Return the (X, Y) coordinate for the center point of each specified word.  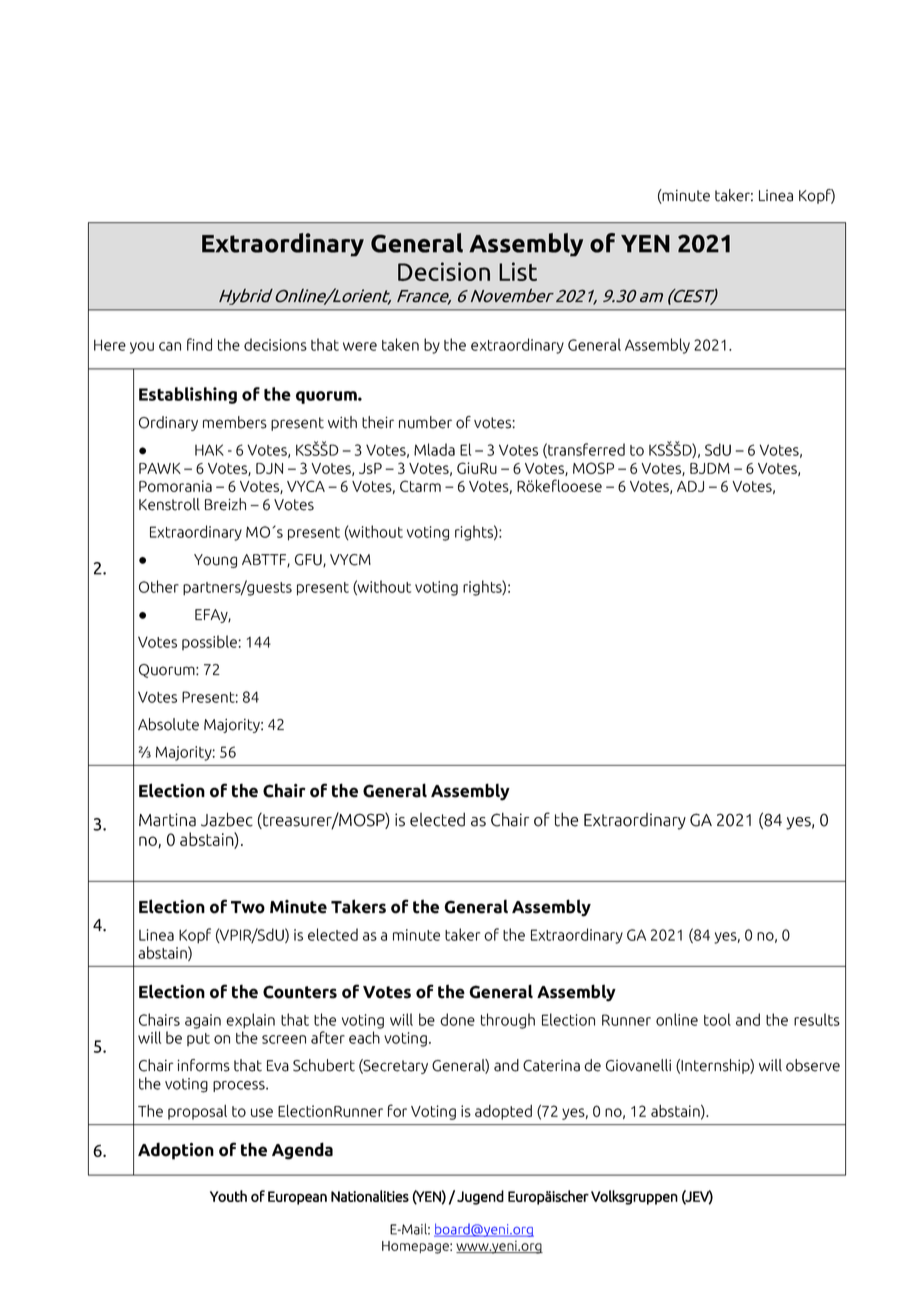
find (199, 344)
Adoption (176, 1151)
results (817, 1019)
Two (248, 907)
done (457, 1019)
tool (717, 1019)
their (378, 422)
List (518, 271)
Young (215, 561)
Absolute (168, 724)
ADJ (690, 486)
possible (209, 642)
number (425, 422)
